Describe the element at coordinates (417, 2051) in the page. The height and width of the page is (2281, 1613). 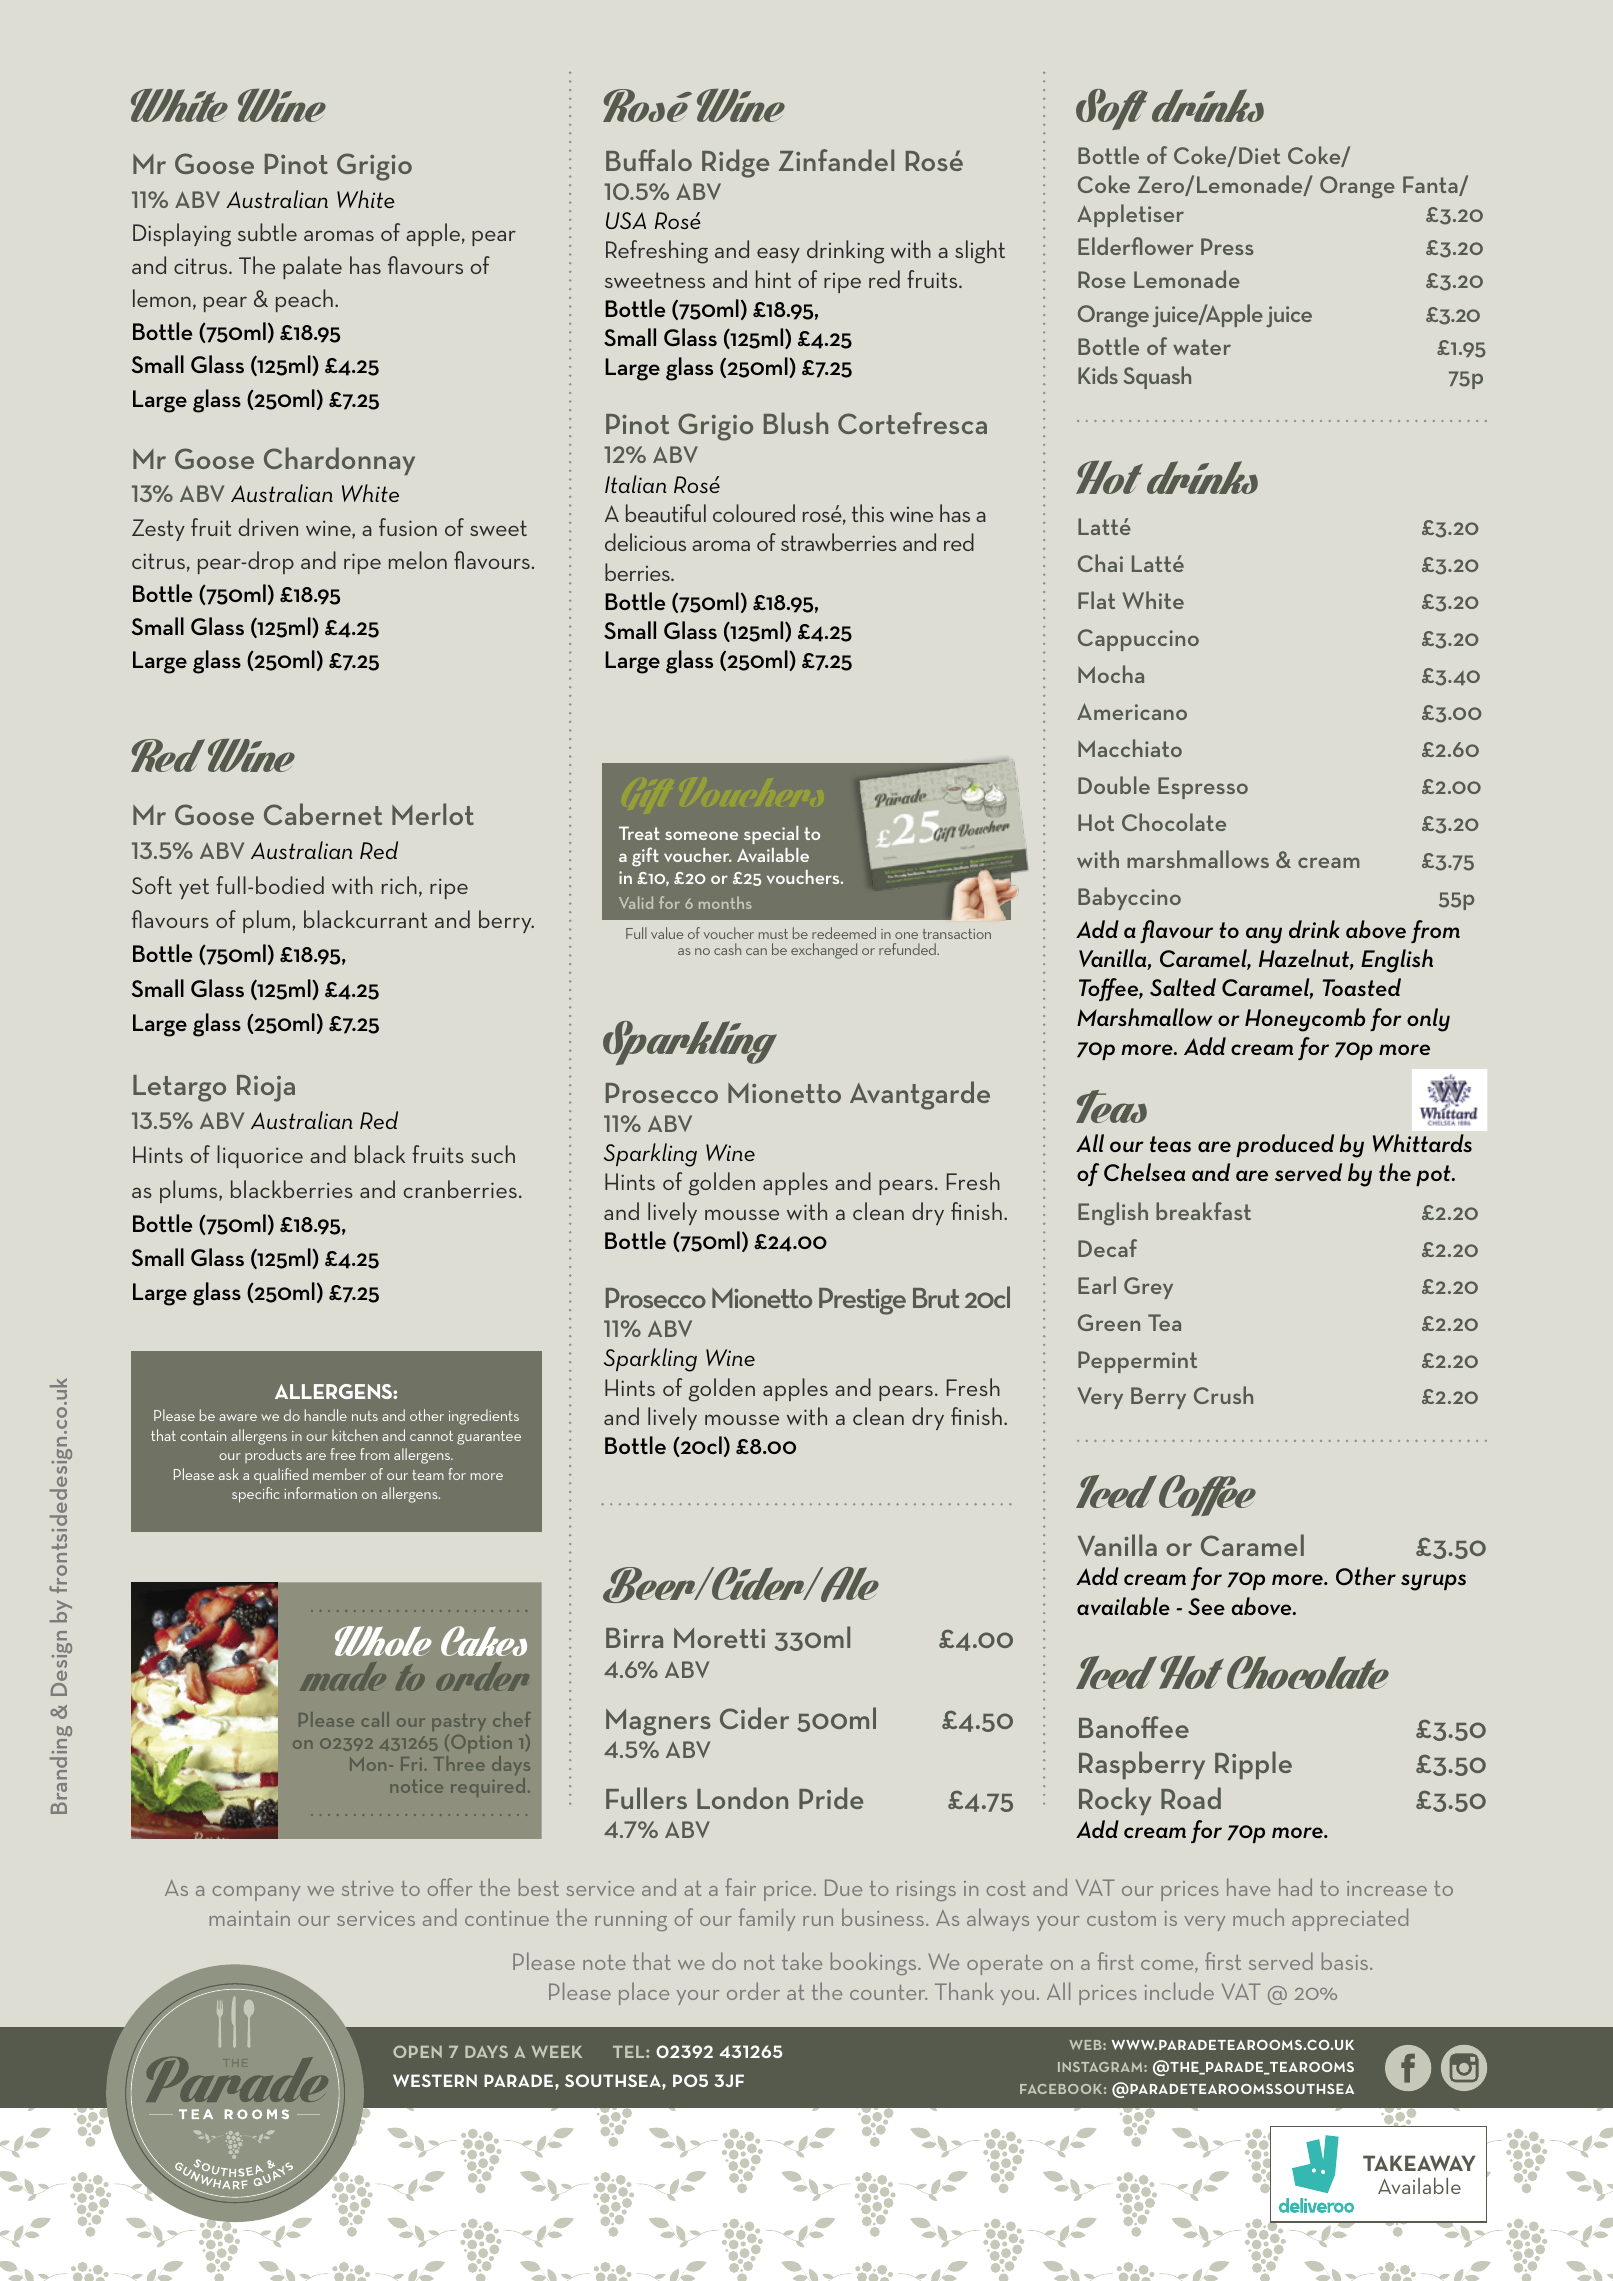
I see `open` at that location.
